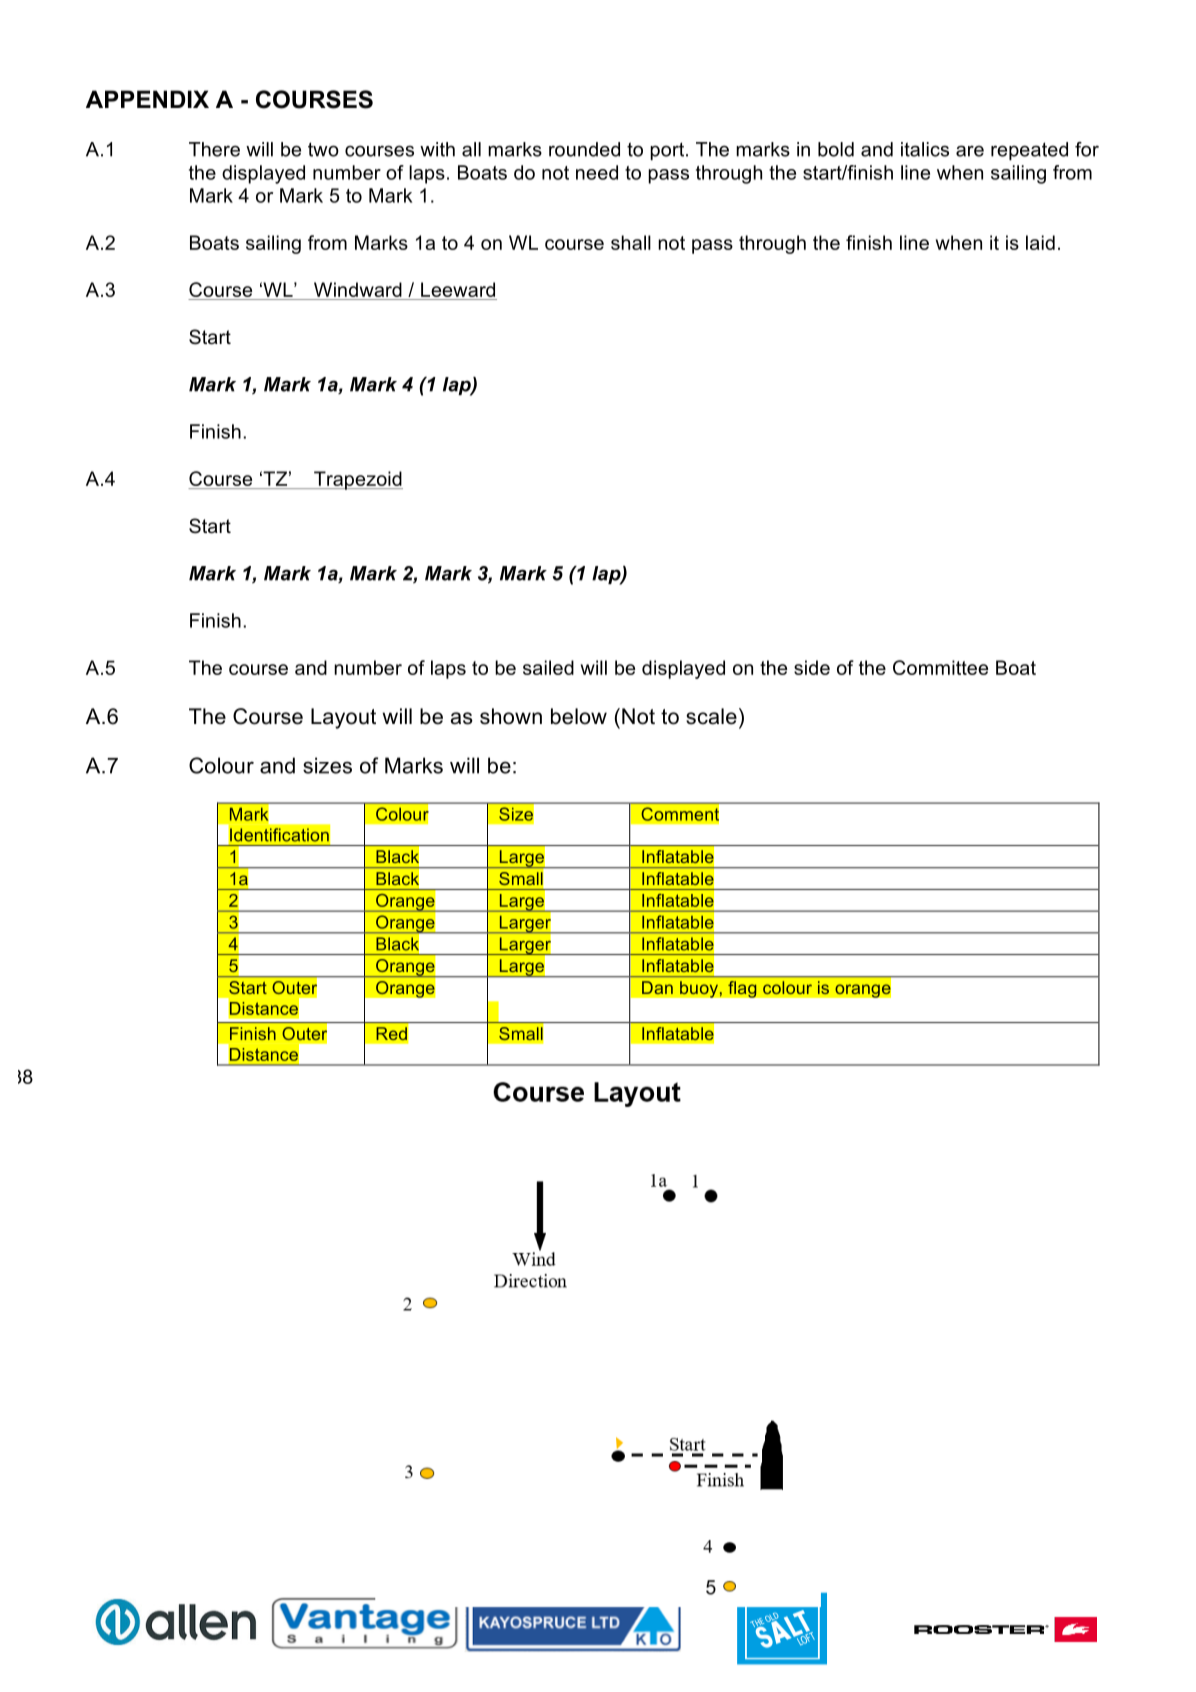  I want to click on are, so click(970, 151).
